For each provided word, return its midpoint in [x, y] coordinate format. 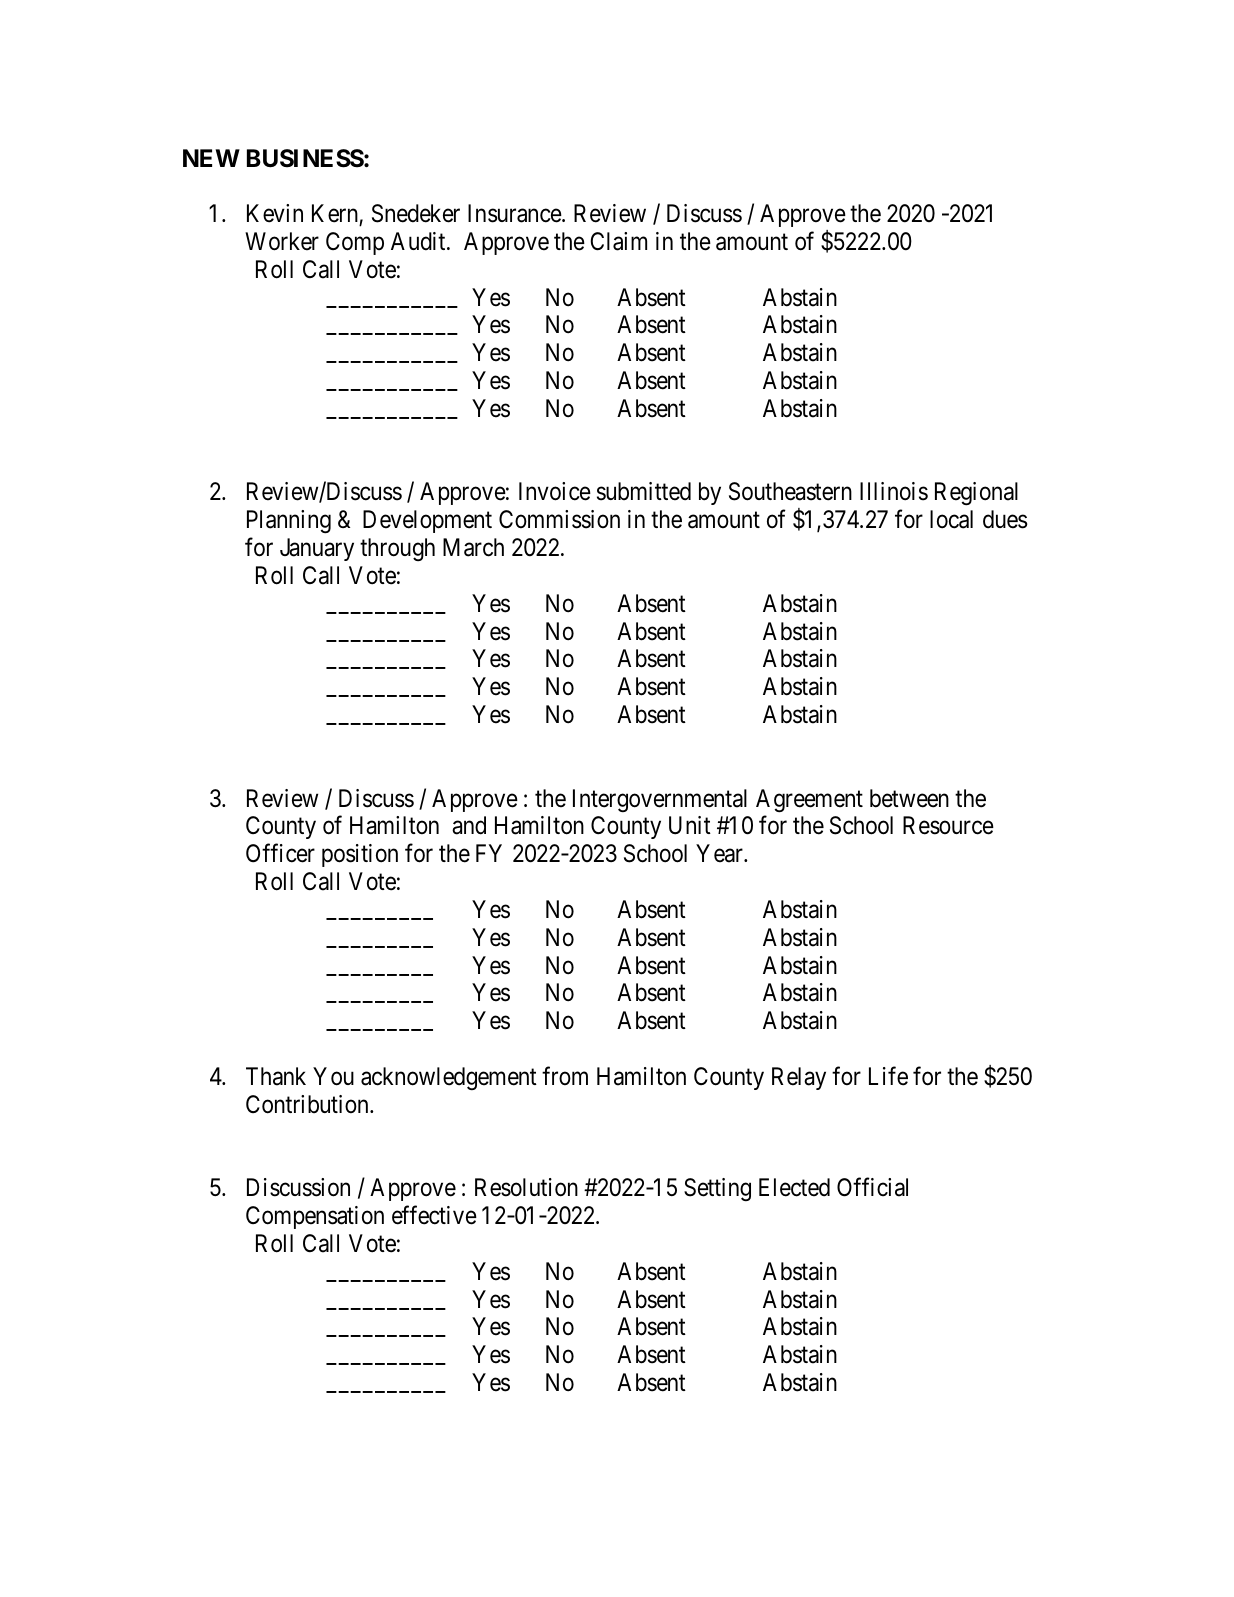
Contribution [308, 1104]
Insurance [515, 213]
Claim [618, 241]
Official [872, 1187]
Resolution [526, 1187]
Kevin [275, 213]
